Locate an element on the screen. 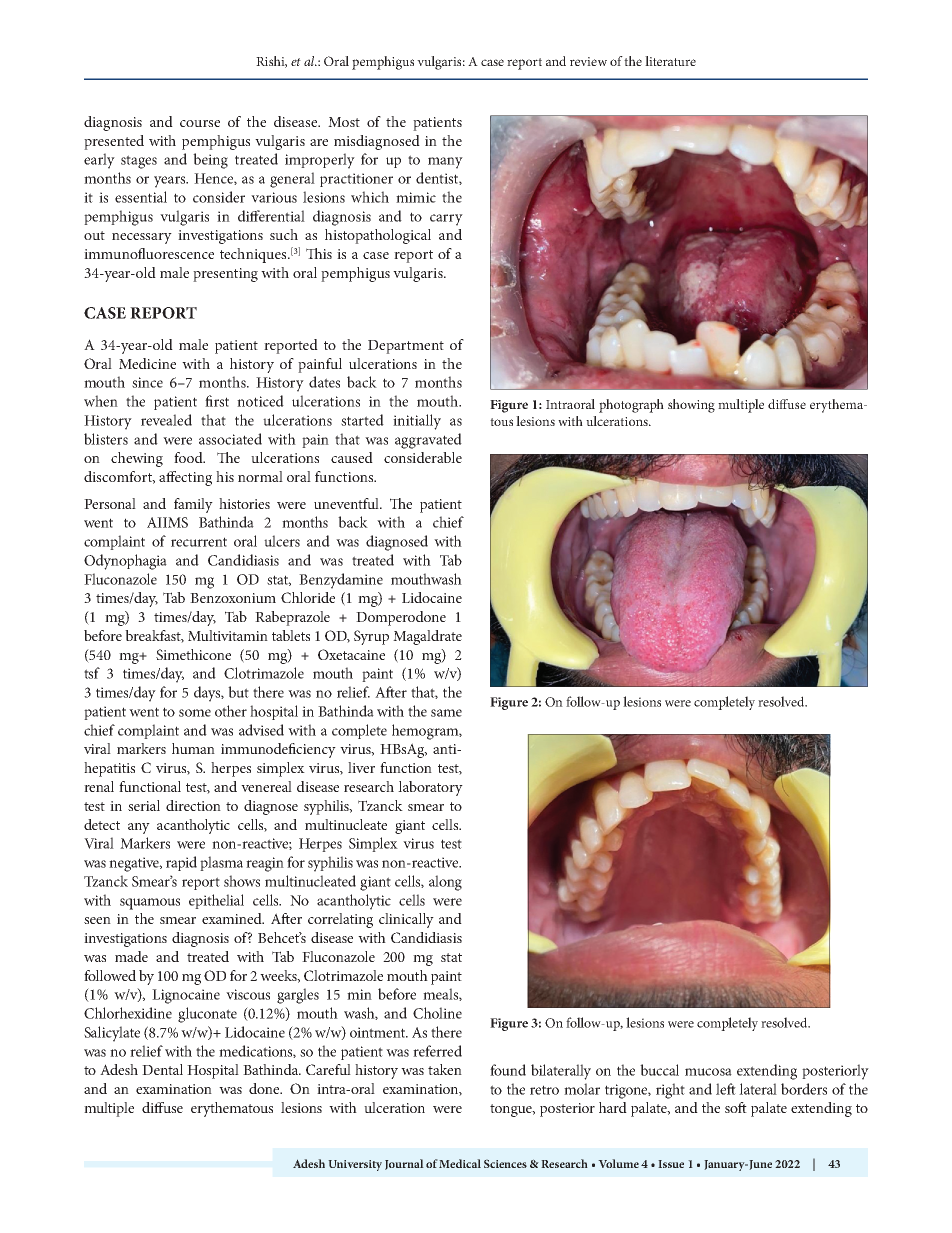 This screenshot has height=1233, width=952. course is located at coordinates (200, 123).
